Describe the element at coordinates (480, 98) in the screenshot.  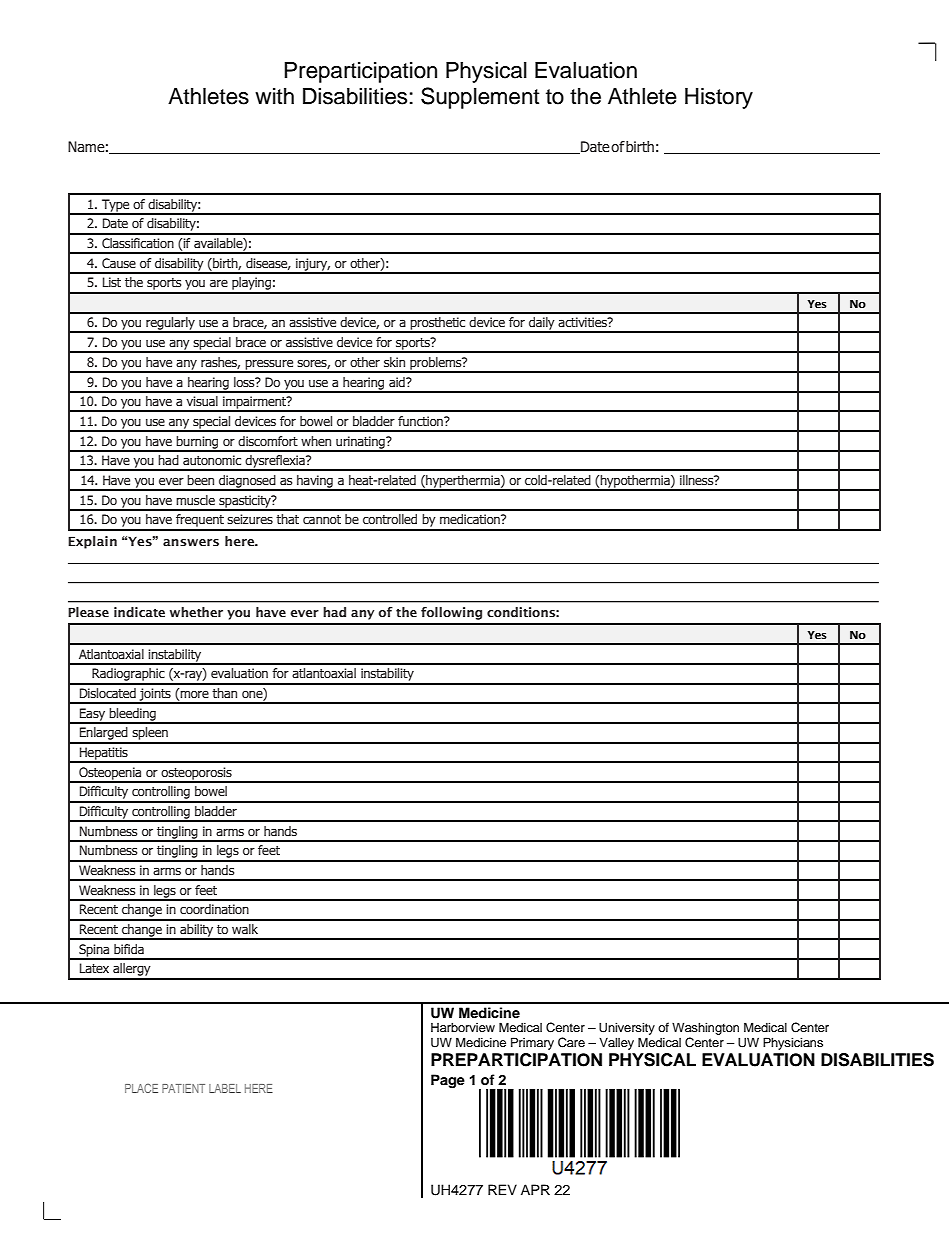
I see `Supplement` at that location.
